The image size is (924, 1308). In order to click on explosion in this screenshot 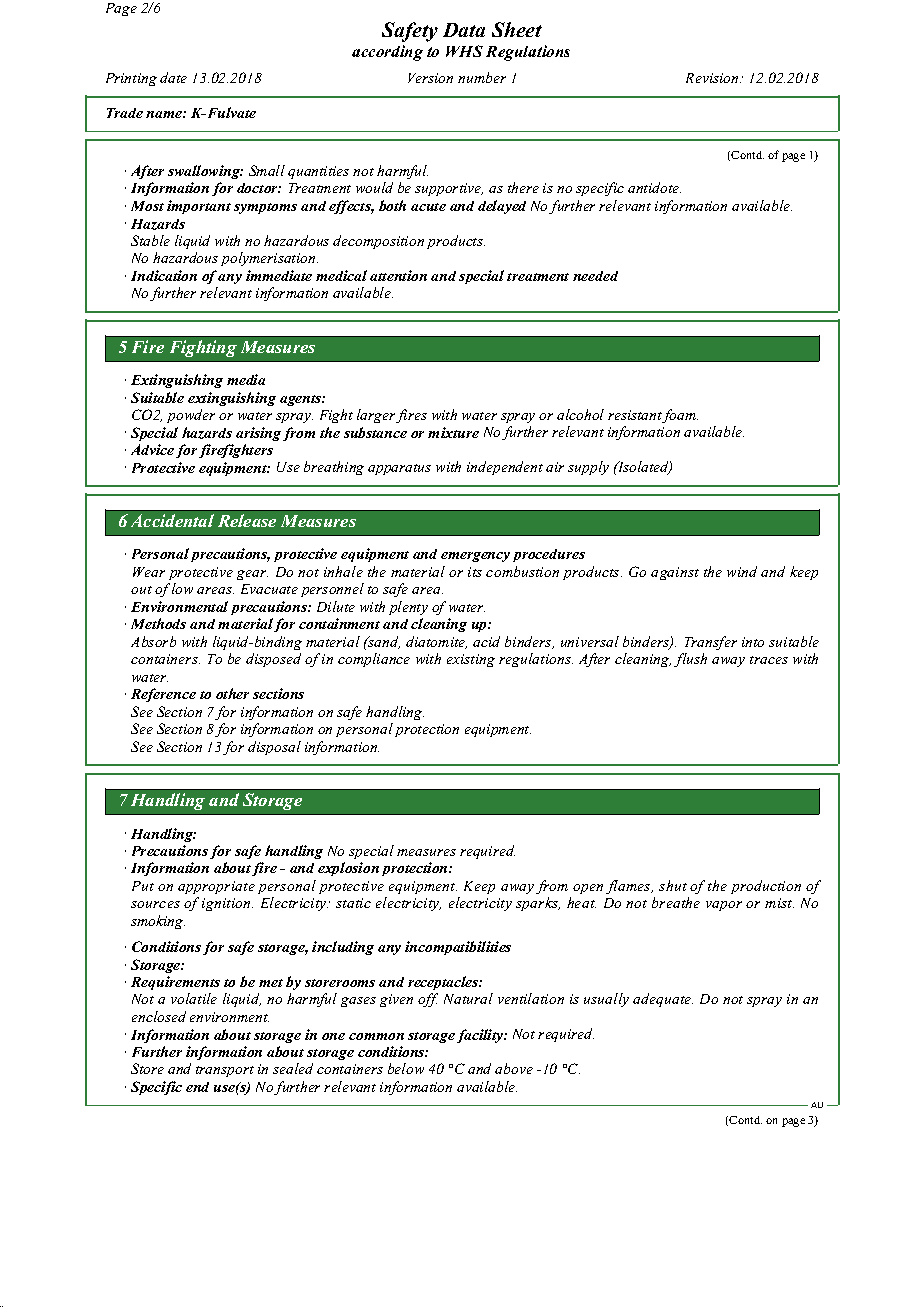, I will do `click(348, 869)`.
